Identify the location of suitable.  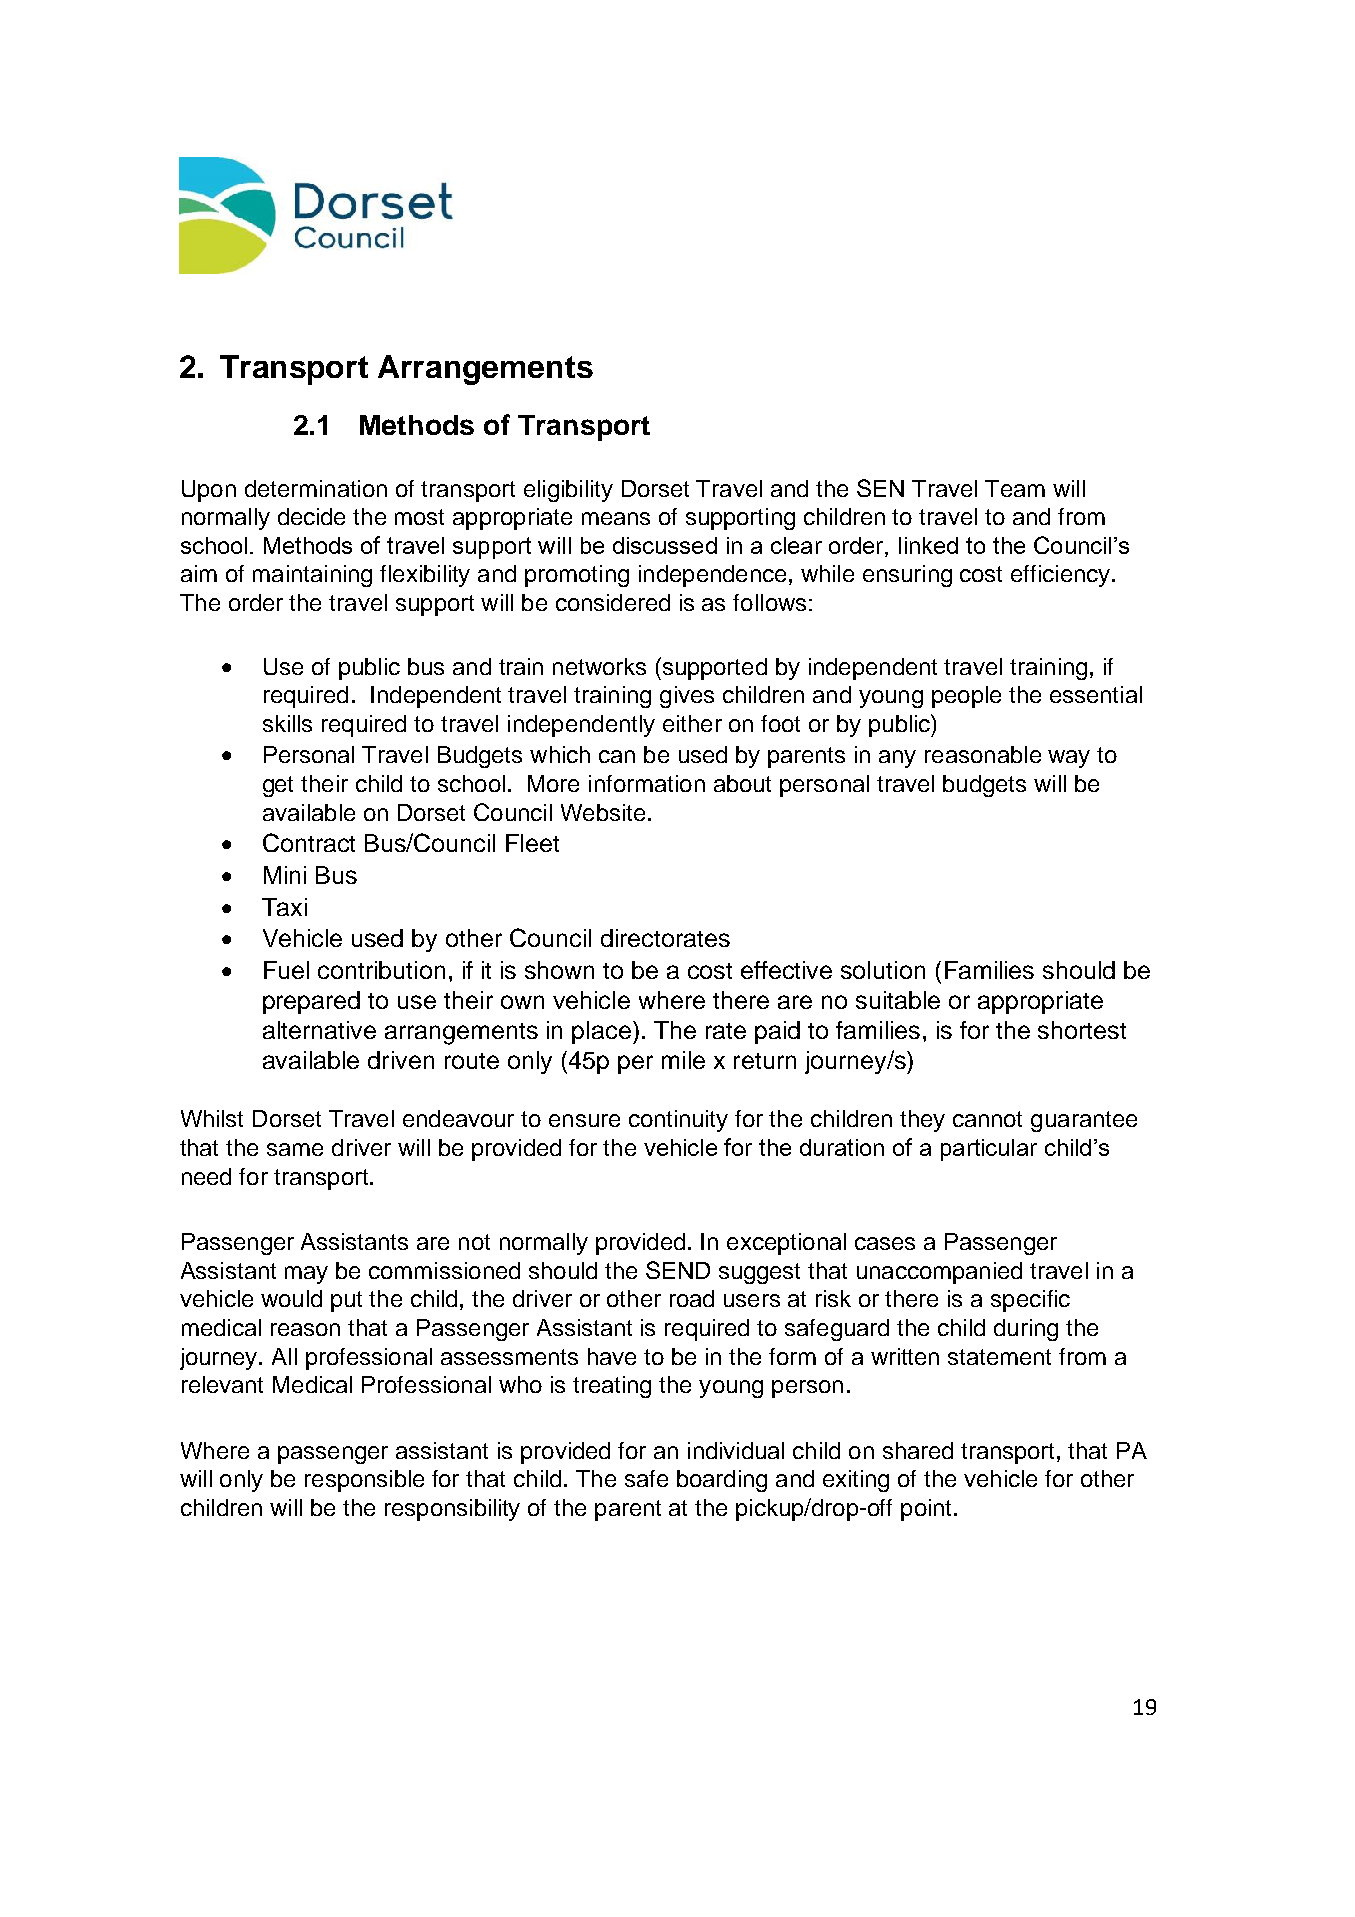
(898, 1000).
